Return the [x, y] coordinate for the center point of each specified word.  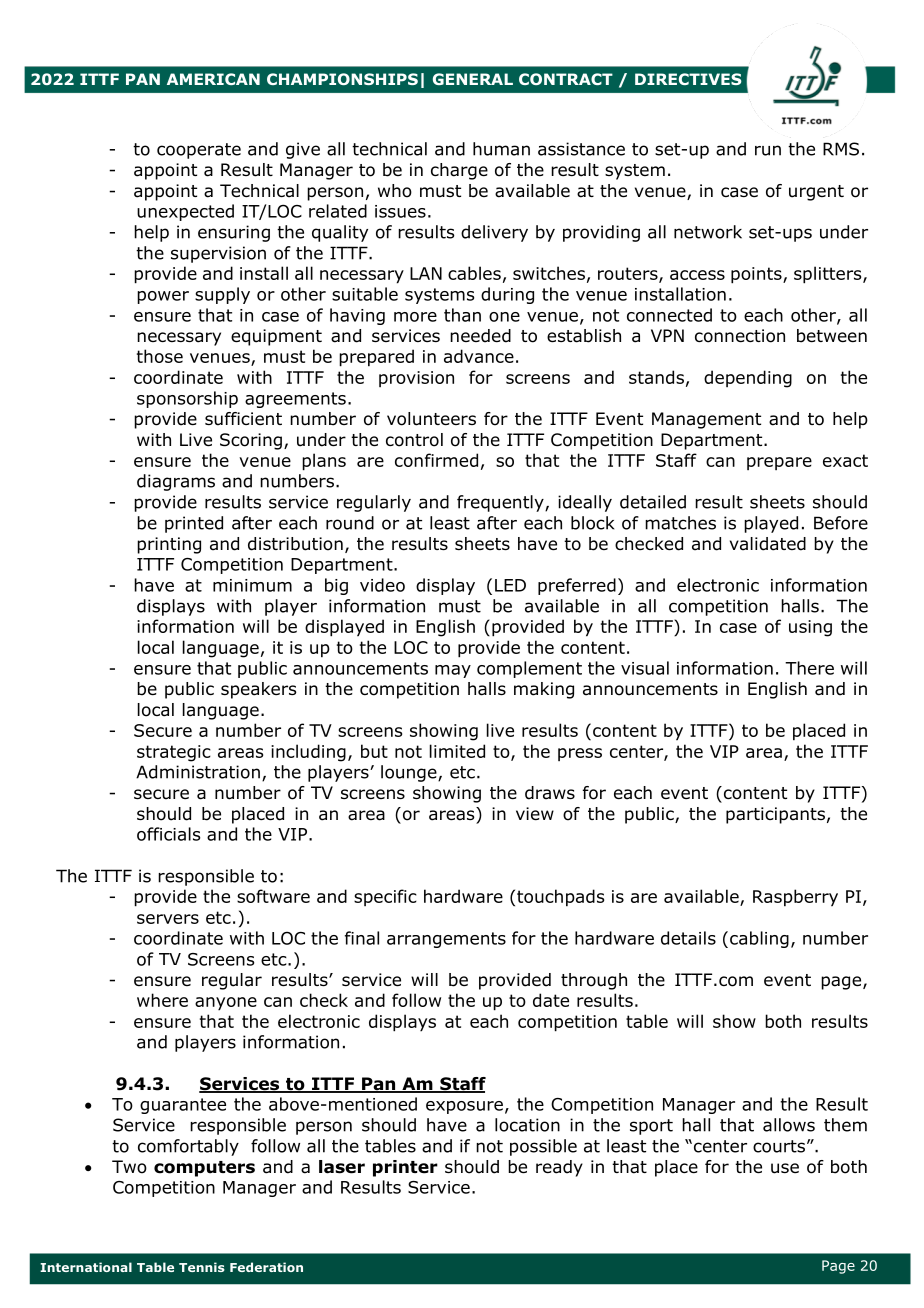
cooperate [199, 151]
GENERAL [473, 79]
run [768, 150]
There [809, 668]
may [453, 671]
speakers [259, 690]
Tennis [202, 1267]
